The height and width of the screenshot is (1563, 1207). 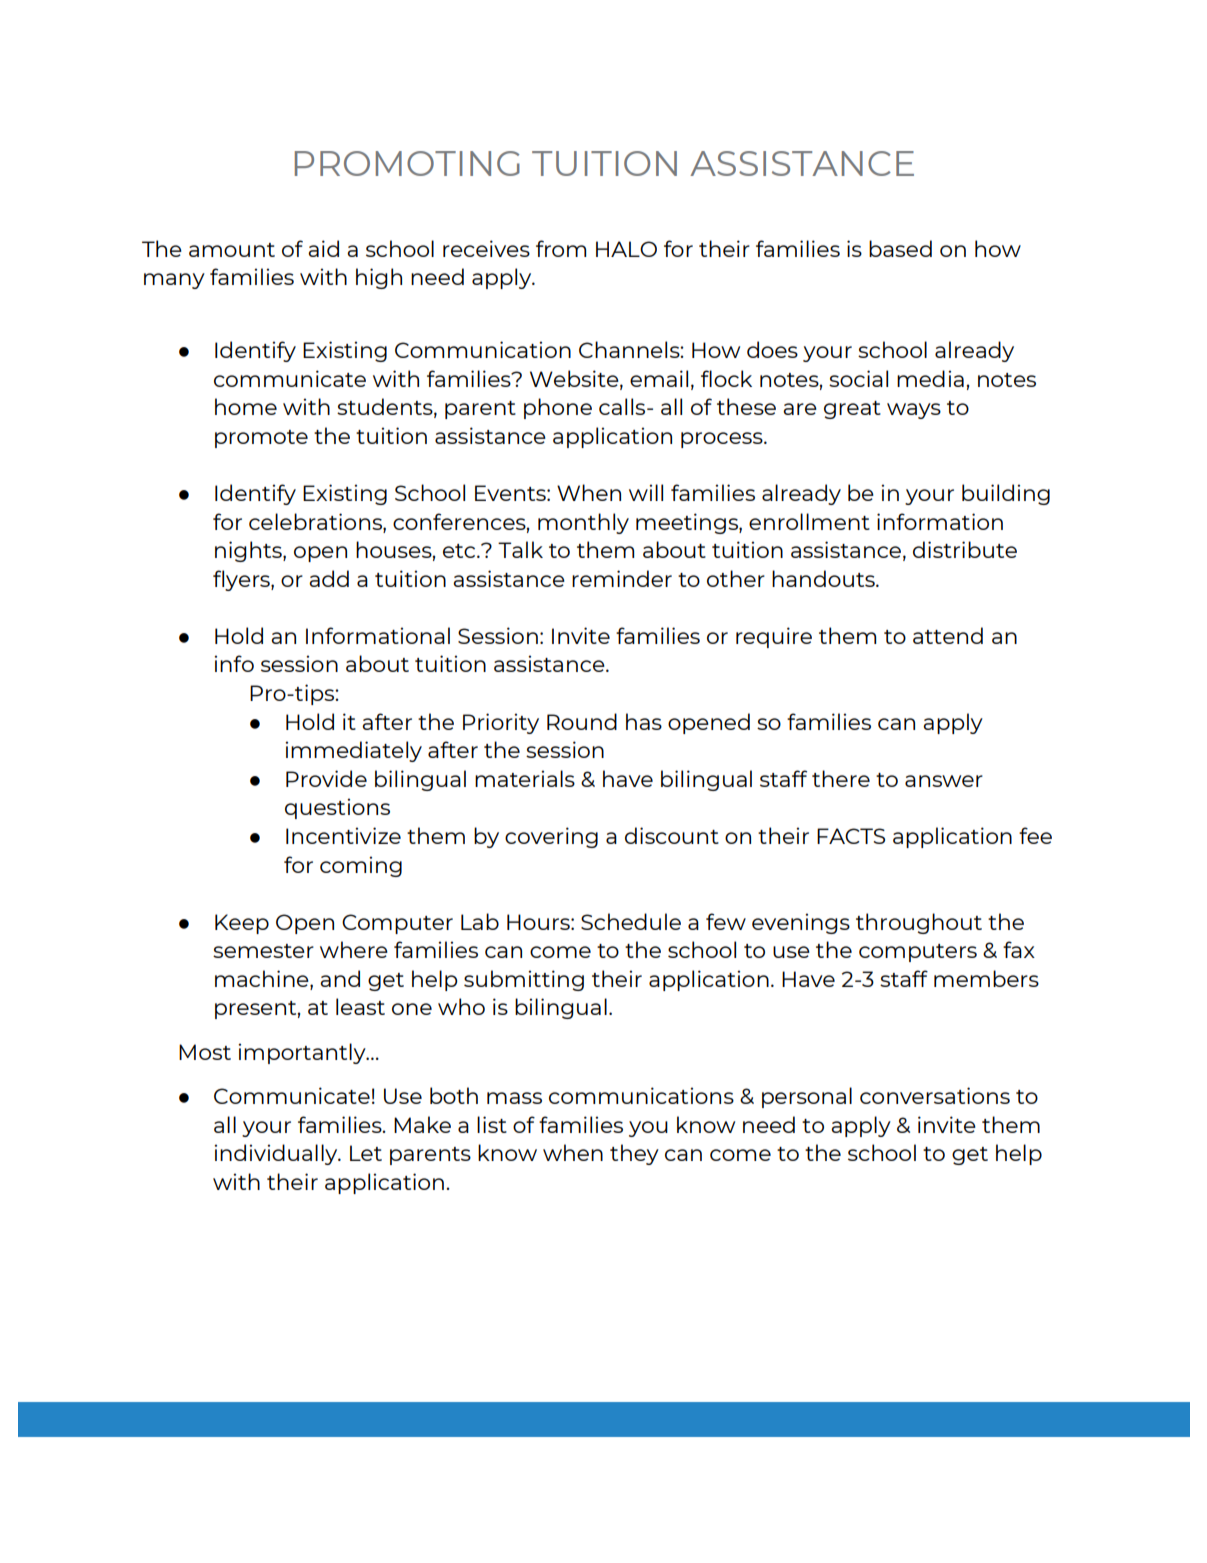 I want to click on they, so click(x=634, y=1154).
